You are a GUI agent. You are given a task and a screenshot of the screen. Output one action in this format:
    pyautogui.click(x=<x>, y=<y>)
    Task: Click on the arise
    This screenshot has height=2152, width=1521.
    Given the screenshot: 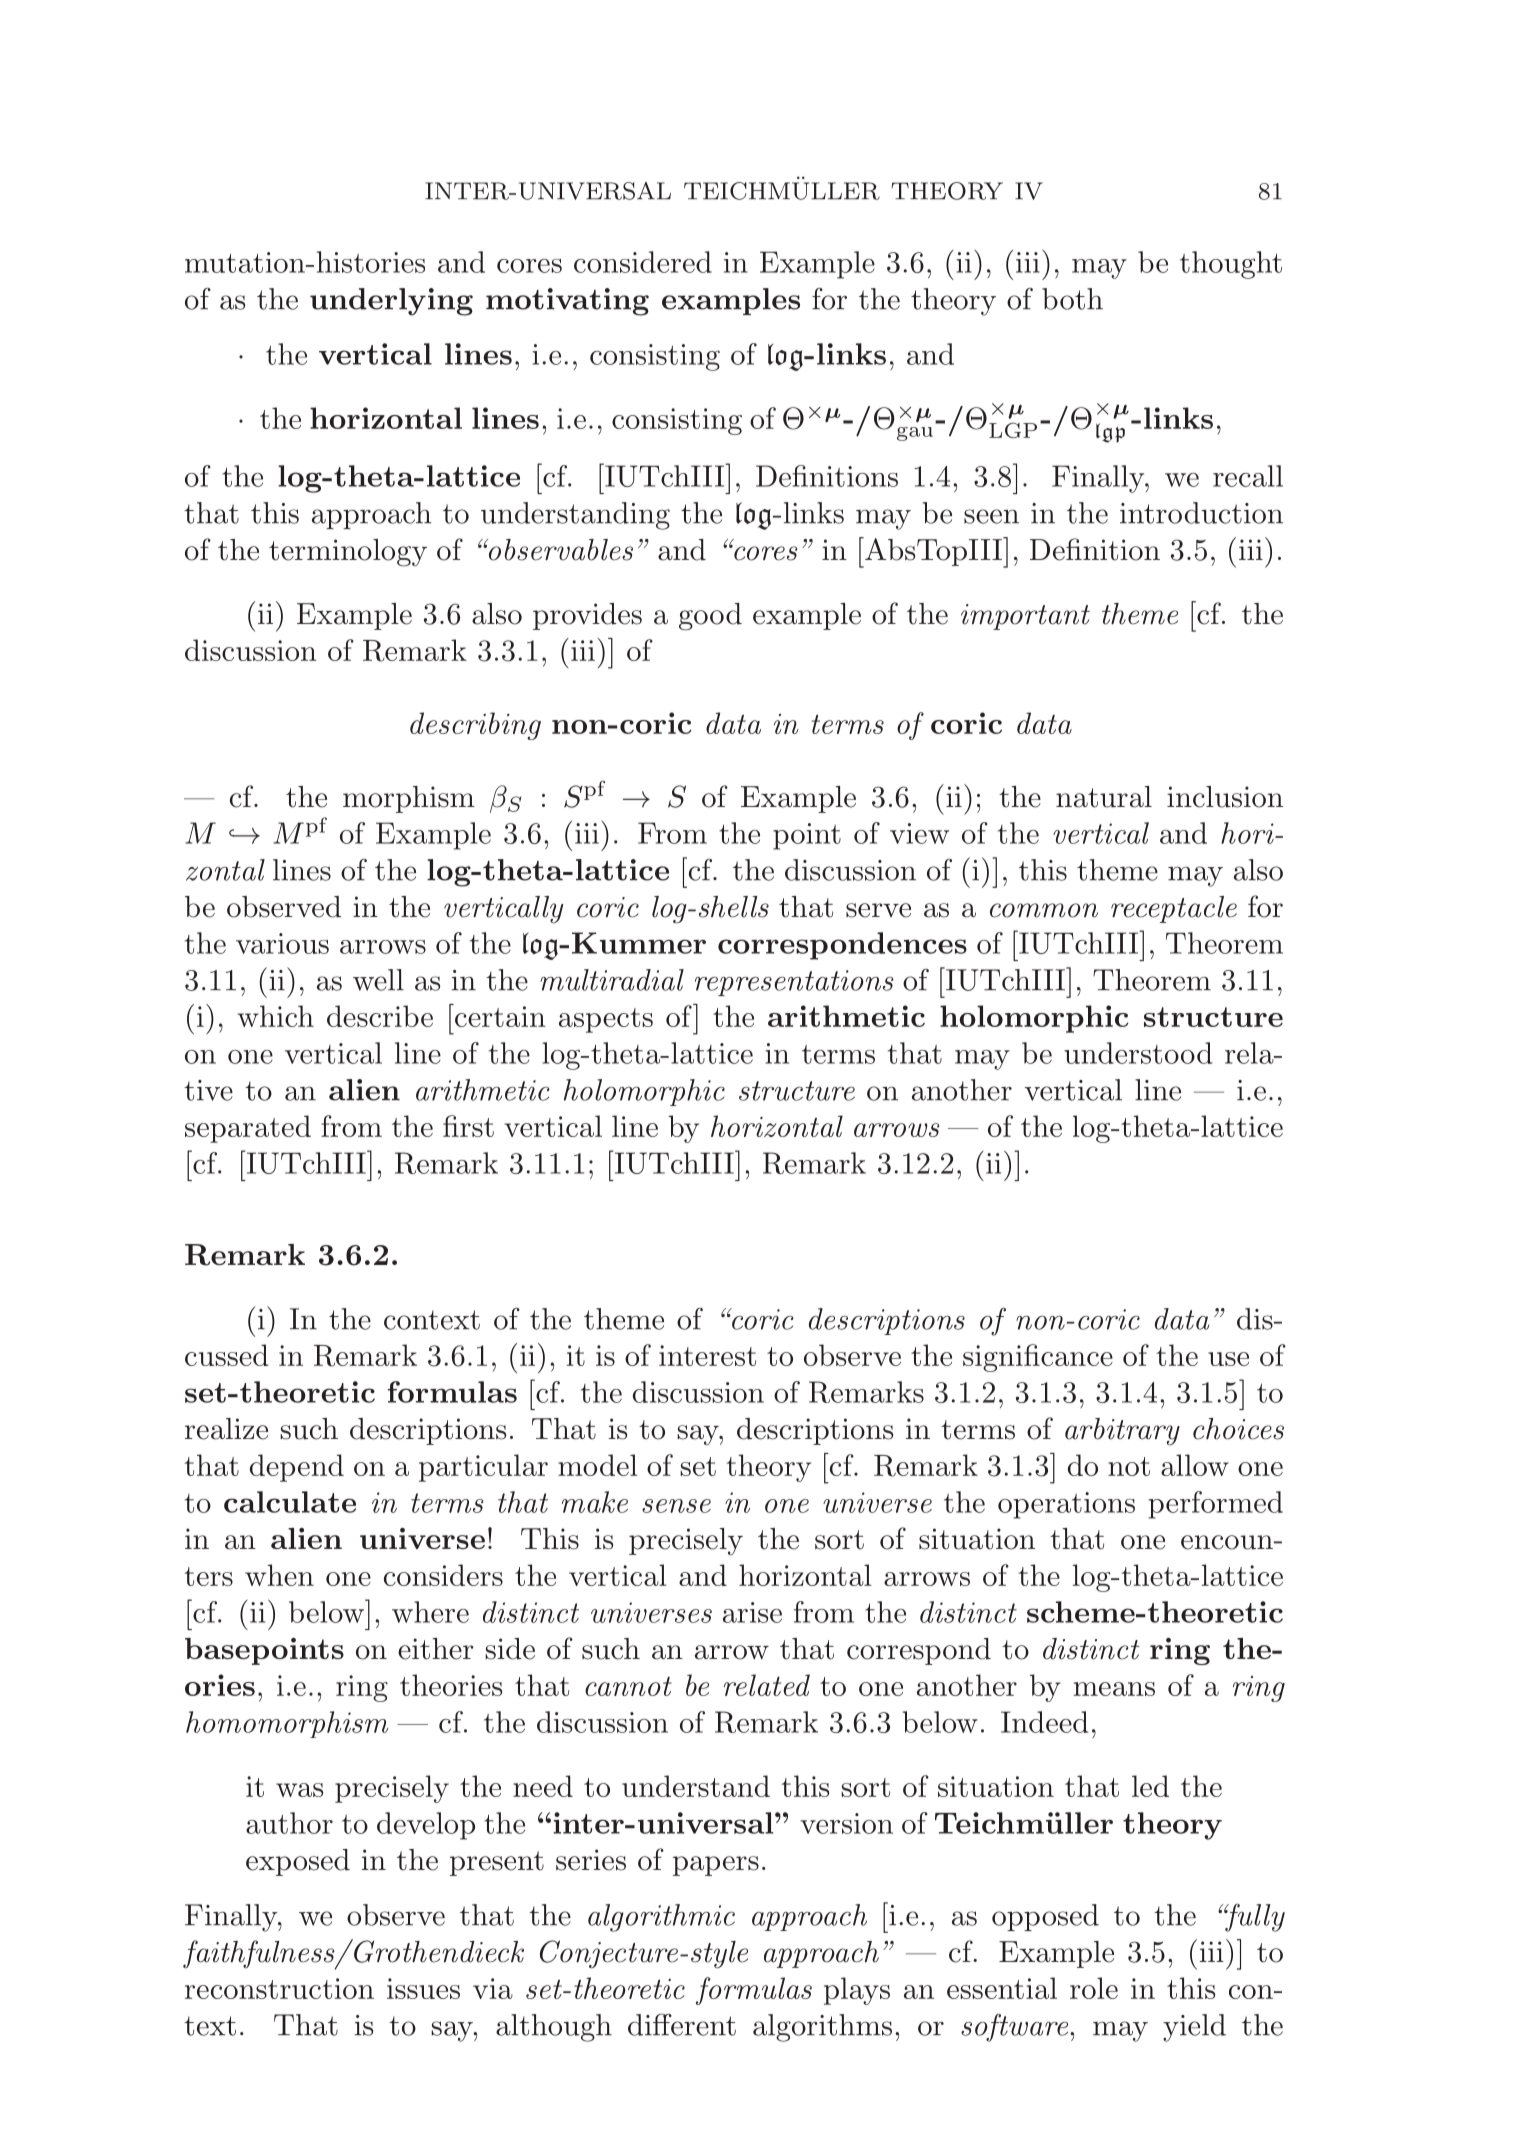 What is the action you would take?
    pyautogui.click(x=752, y=1612)
